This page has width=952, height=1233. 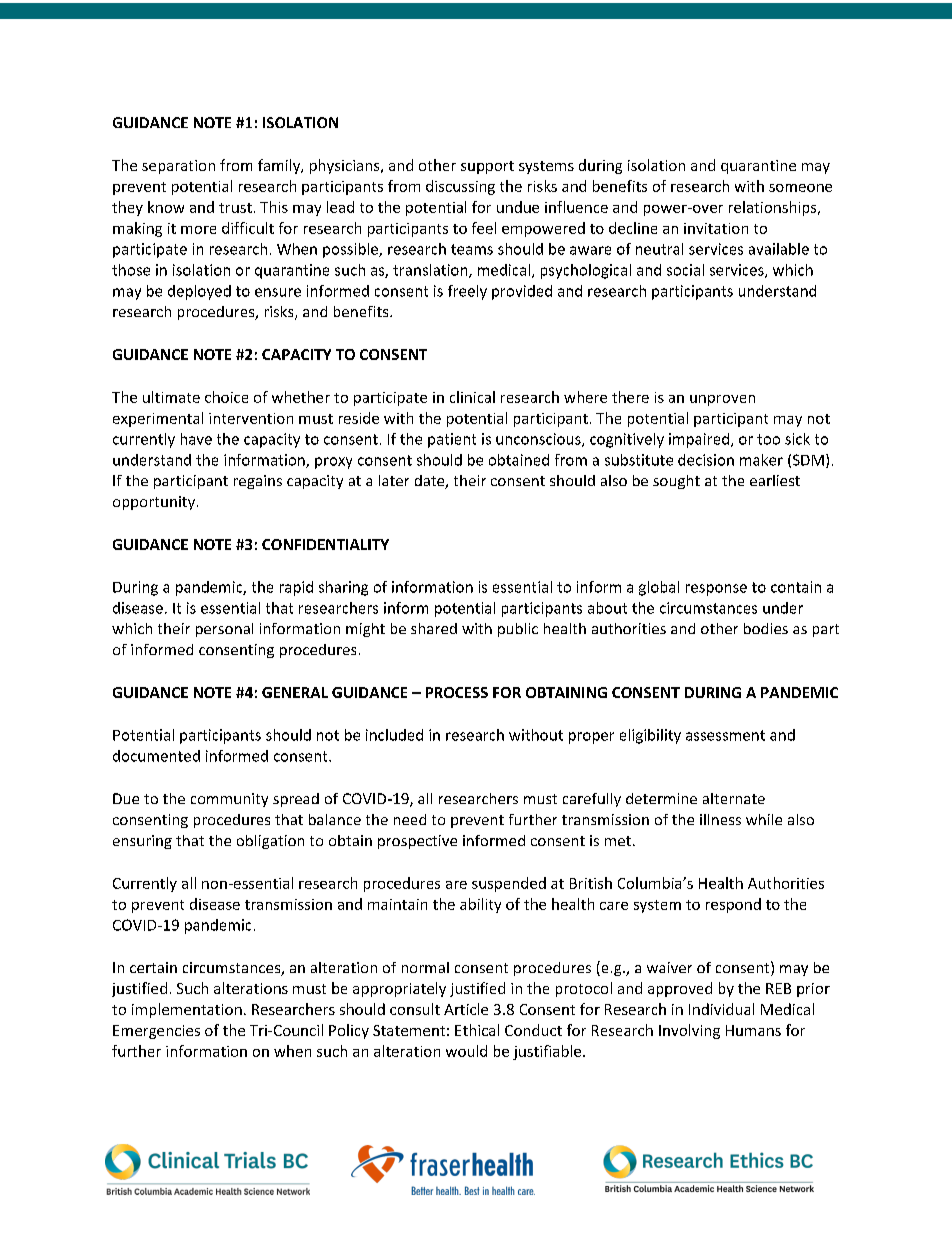 I want to click on assessment, so click(x=725, y=735).
